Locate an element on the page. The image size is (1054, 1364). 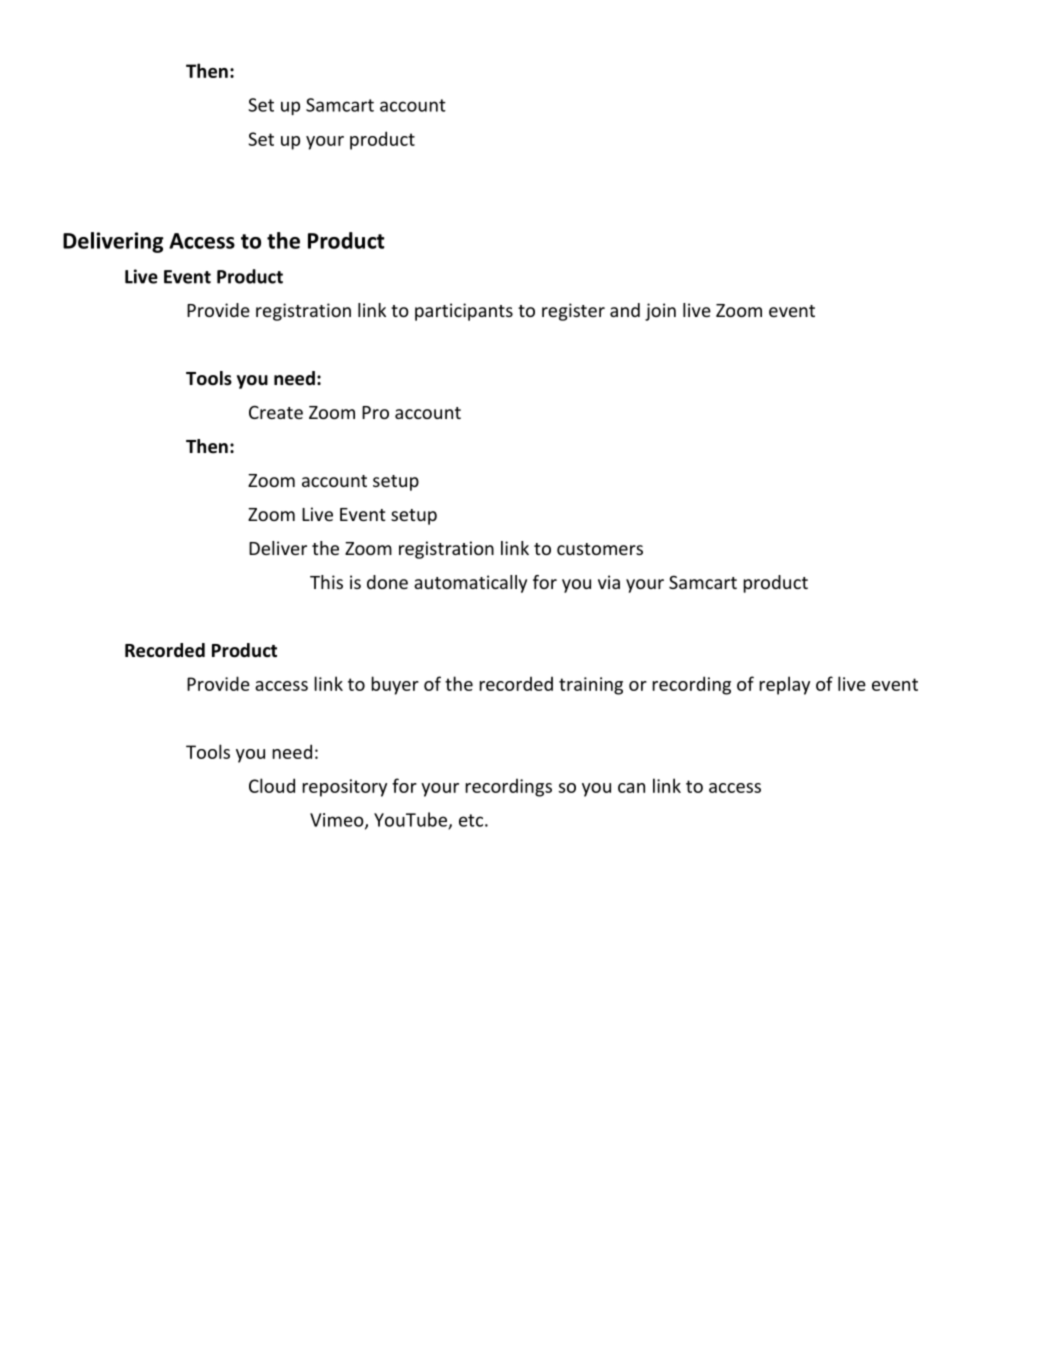
replay is located at coordinates (784, 685).
